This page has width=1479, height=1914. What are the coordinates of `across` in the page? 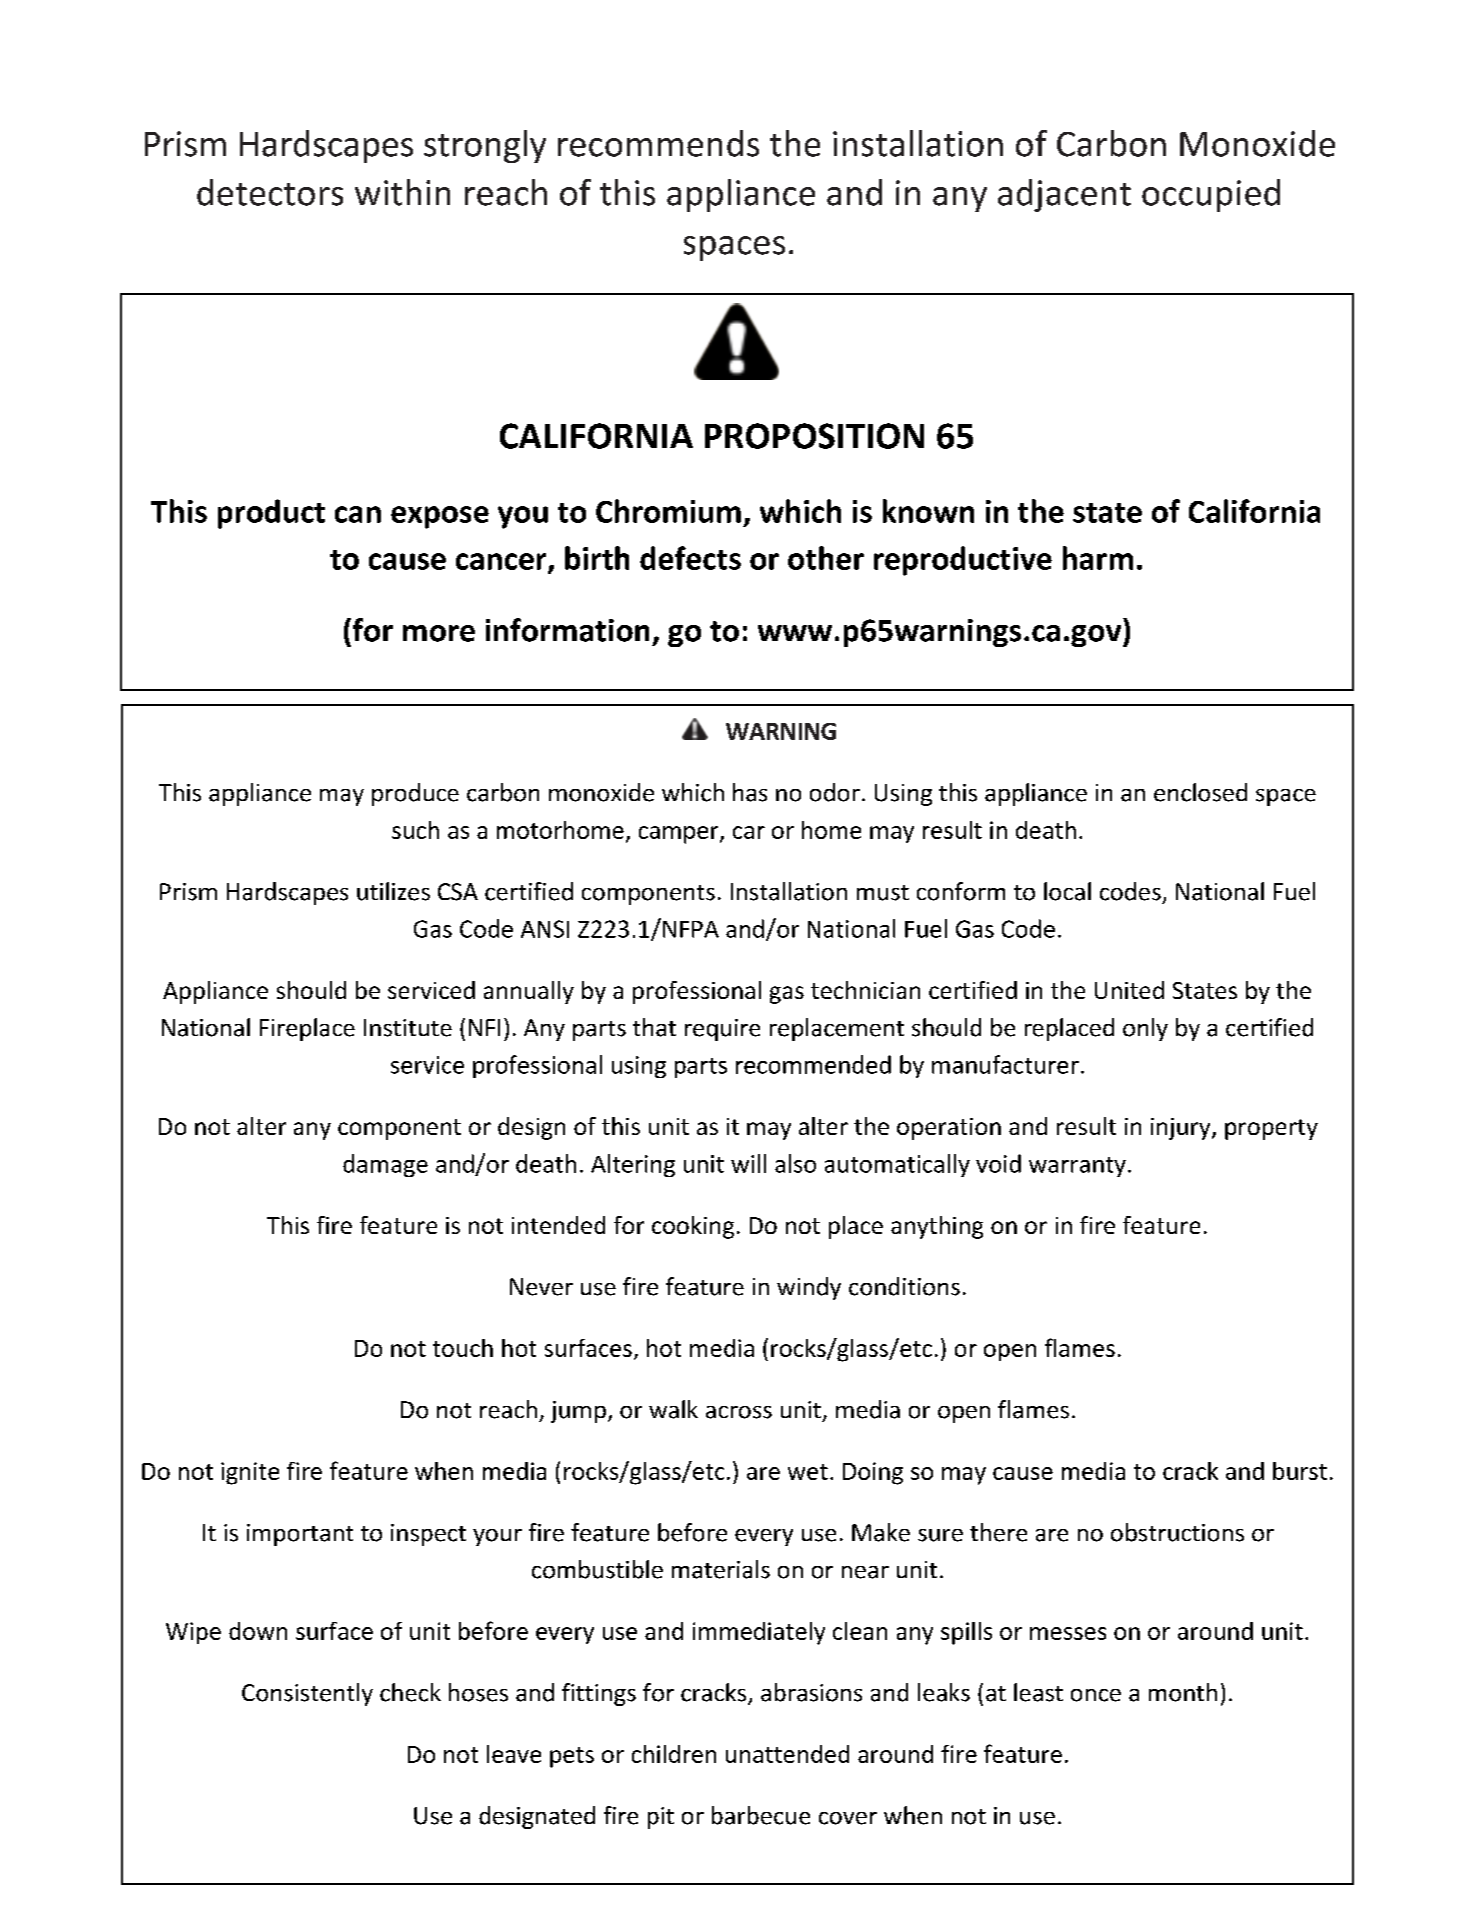 It's located at (739, 1412).
